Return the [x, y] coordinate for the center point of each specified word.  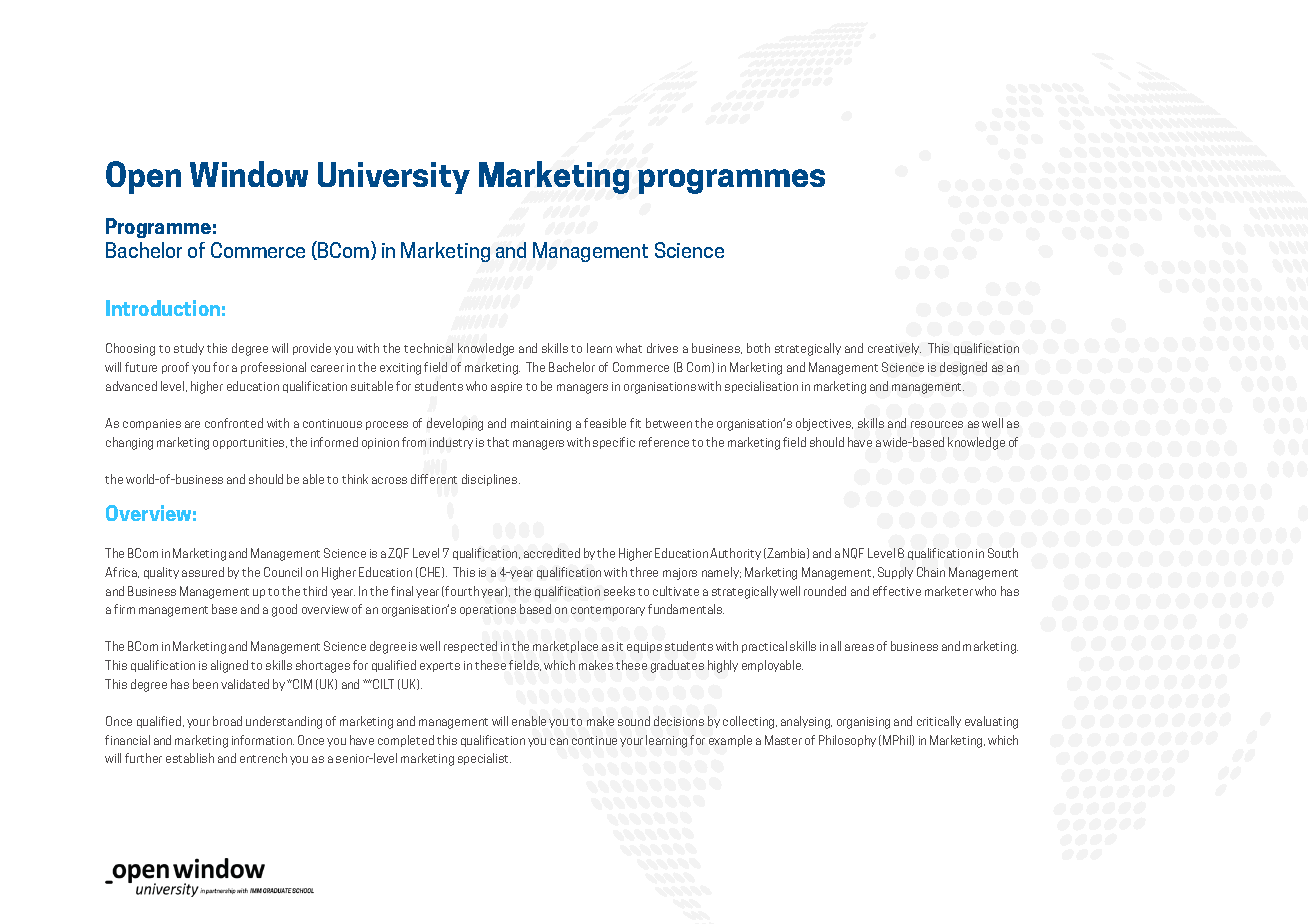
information [263, 740]
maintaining [541, 425]
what [629, 348]
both [758, 348]
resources [937, 424]
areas [859, 647]
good [284, 610]
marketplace [565, 647]
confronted [234, 423]
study [189, 349]
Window [249, 174]
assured [203, 572]
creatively [894, 349]
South [1003, 553]
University [394, 178]
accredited [552, 553]
